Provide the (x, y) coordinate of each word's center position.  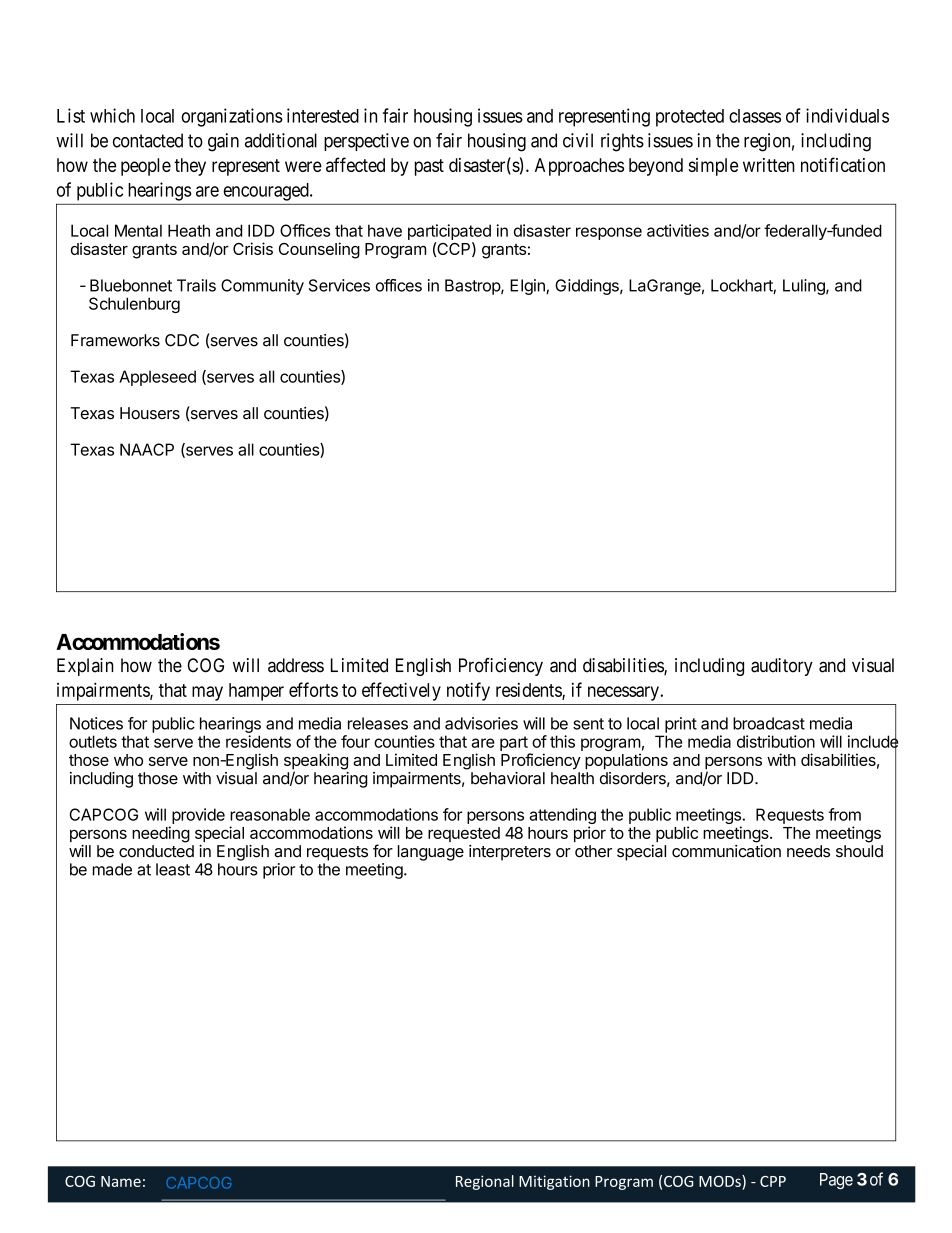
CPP (773, 1181)
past (429, 167)
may (207, 693)
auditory (782, 667)
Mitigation (554, 1182)
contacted (148, 140)
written (769, 165)
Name (121, 1181)
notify (468, 691)
